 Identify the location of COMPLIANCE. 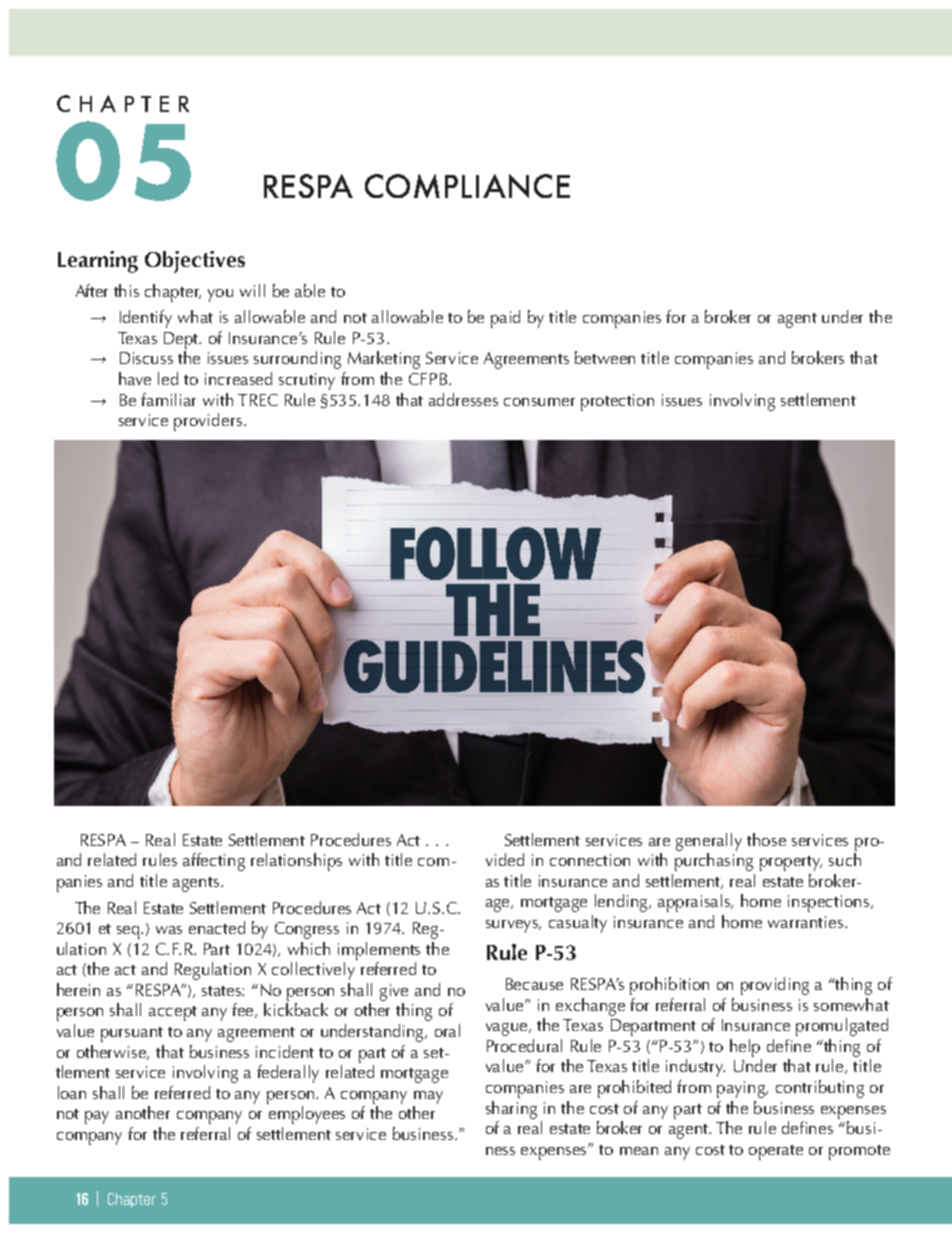
(467, 186).
